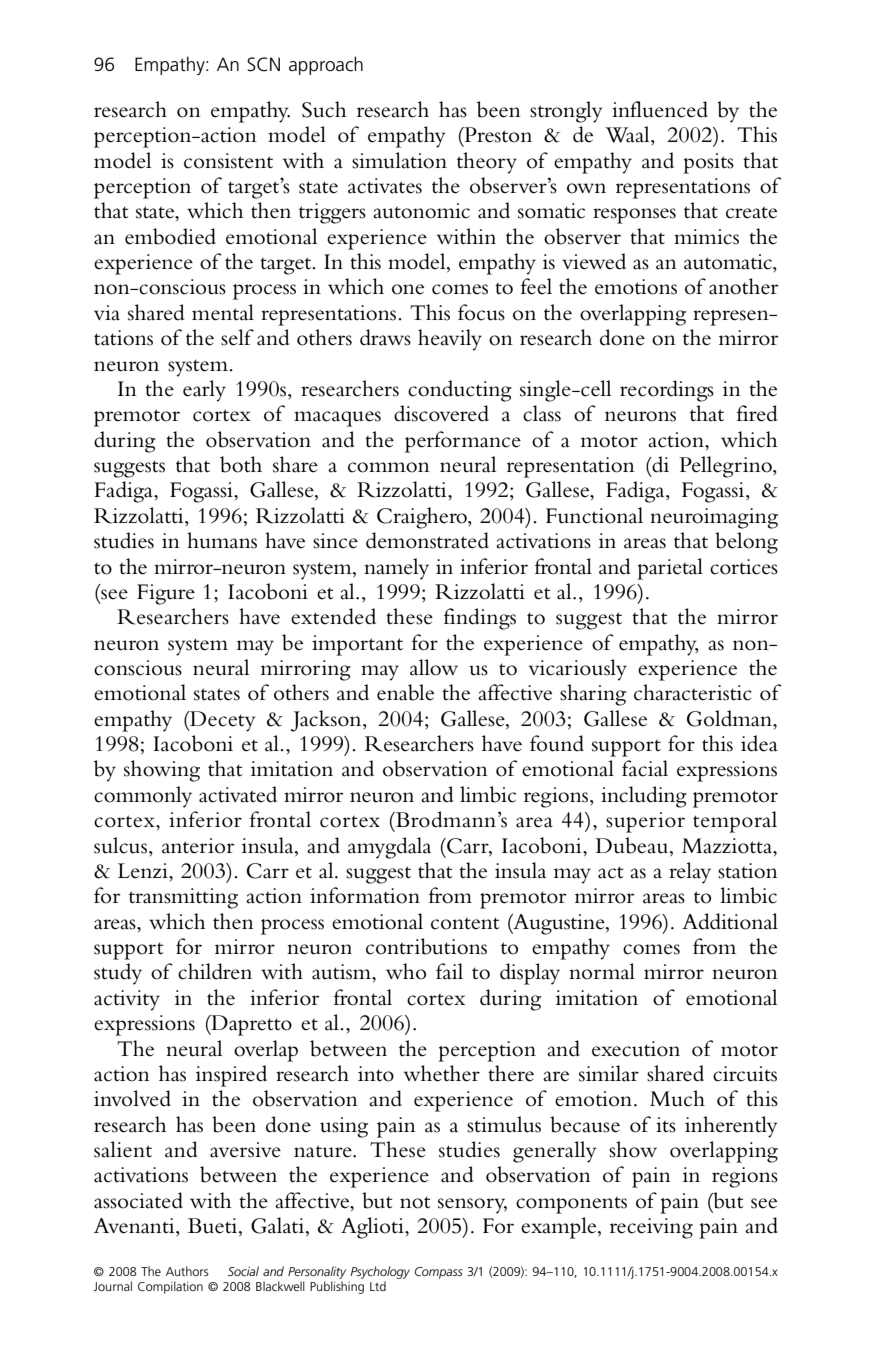 Image resolution: width=893 pixels, height=1372 pixels. I want to click on relay, so click(690, 873).
